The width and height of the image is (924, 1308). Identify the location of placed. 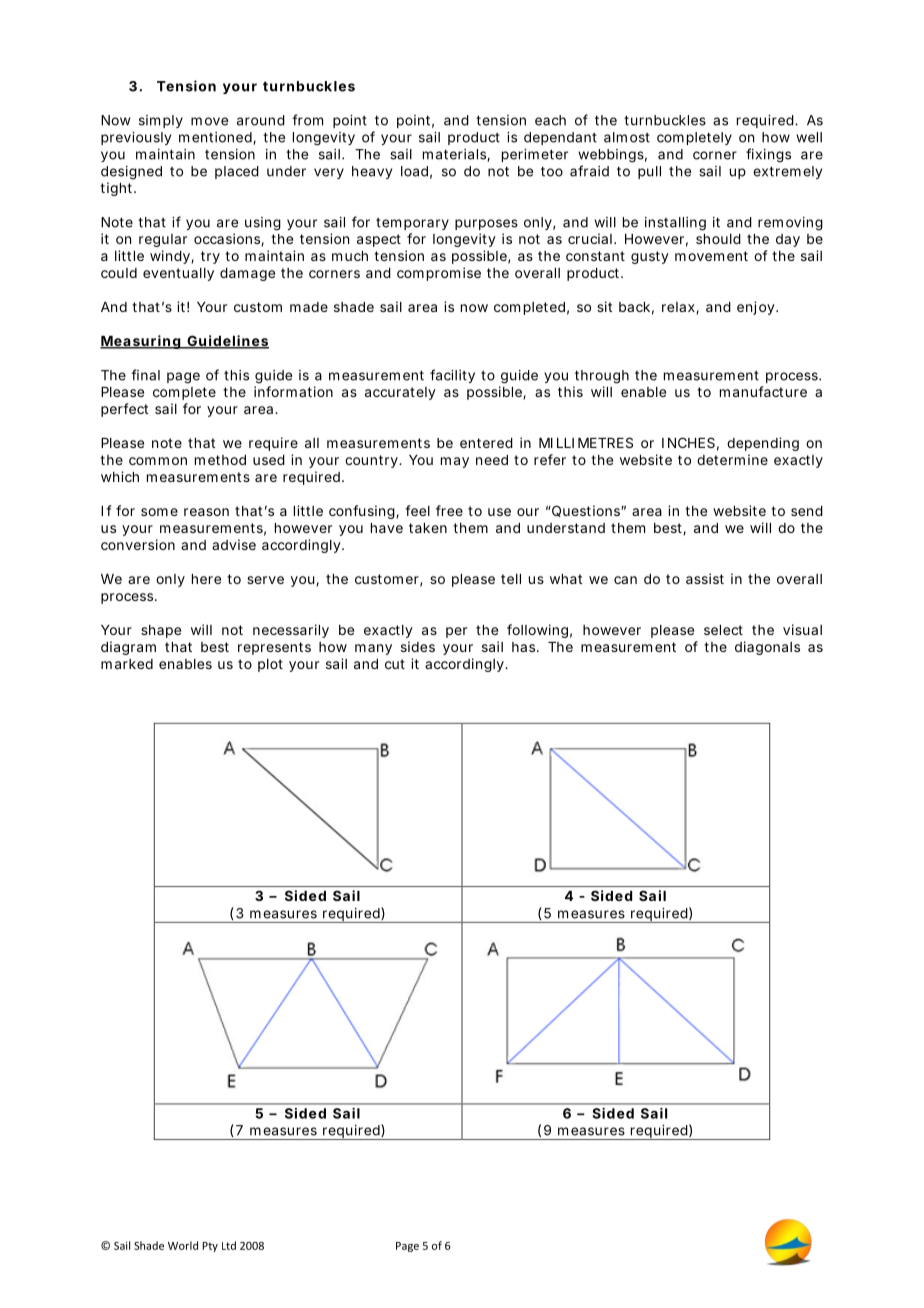
(237, 172).
